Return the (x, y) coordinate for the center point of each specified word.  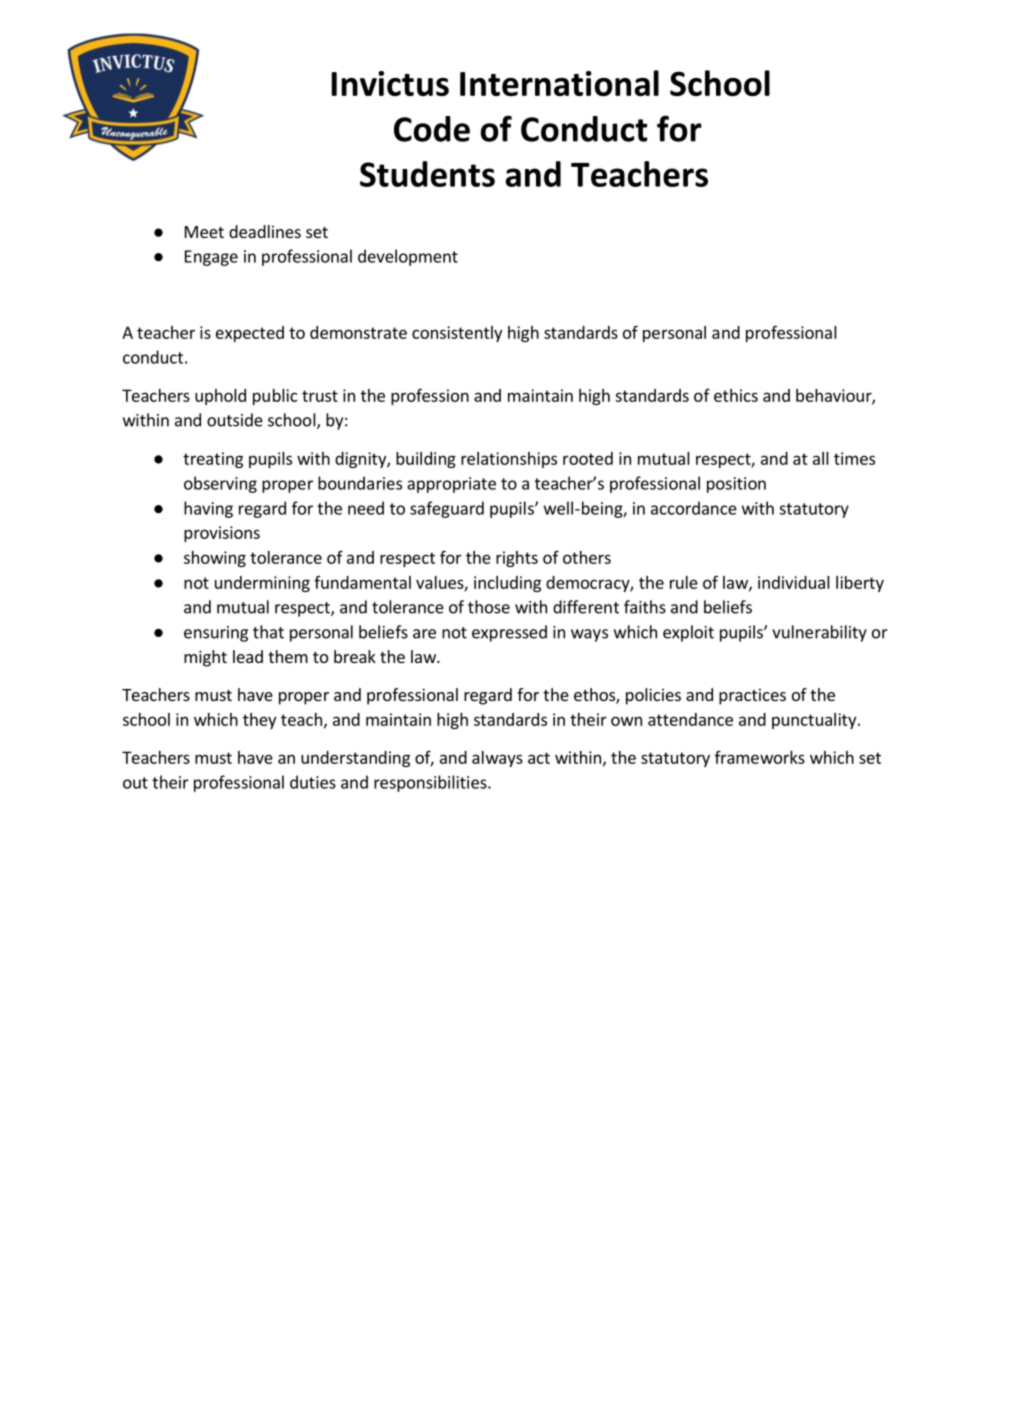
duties (313, 782)
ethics (736, 395)
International (559, 83)
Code (432, 129)
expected (250, 334)
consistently (457, 334)
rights (517, 559)
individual (794, 582)
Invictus (390, 83)
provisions (222, 534)
